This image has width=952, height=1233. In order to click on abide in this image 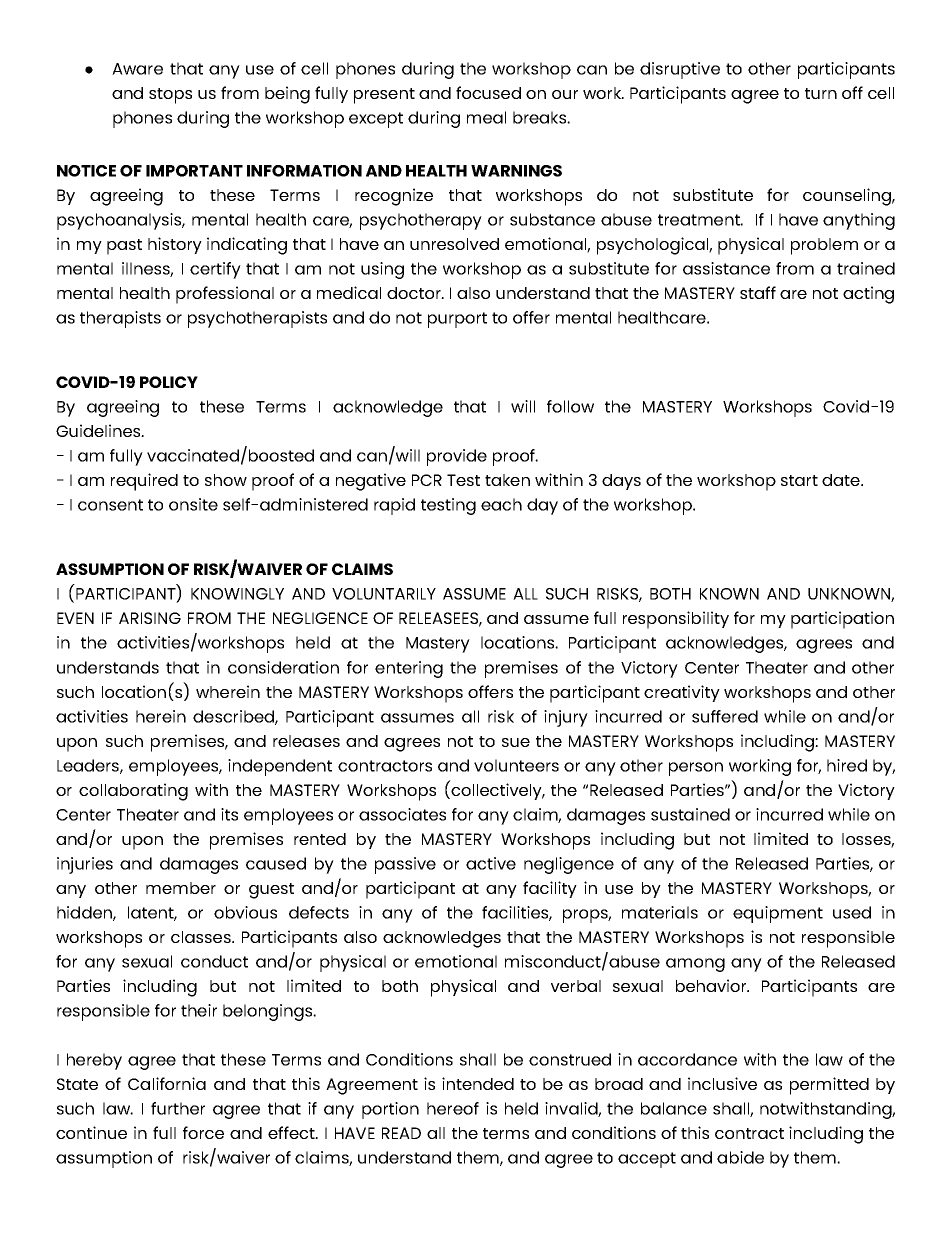, I will do `click(740, 1157)`.
